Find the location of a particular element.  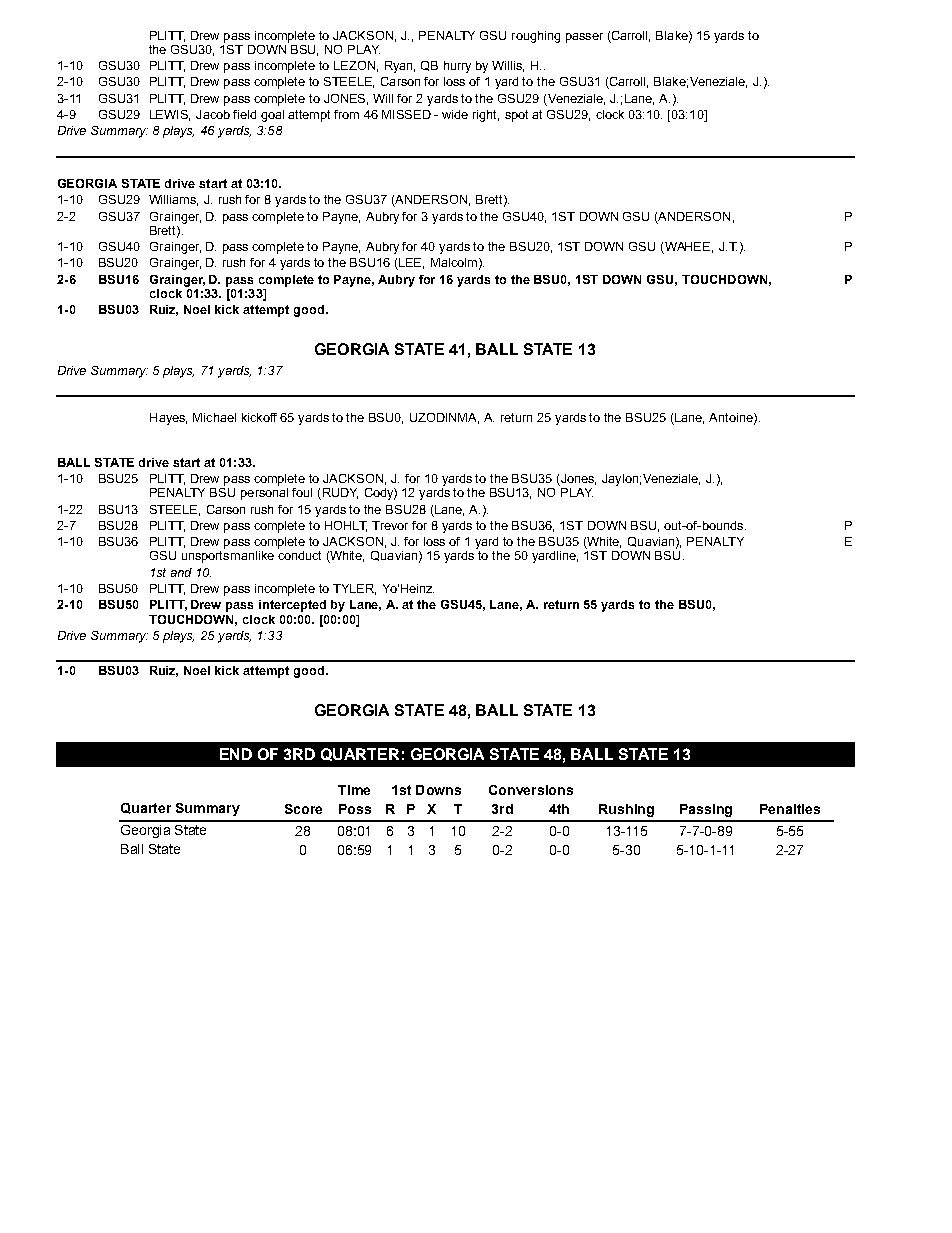

Antoine is located at coordinates (732, 418).
